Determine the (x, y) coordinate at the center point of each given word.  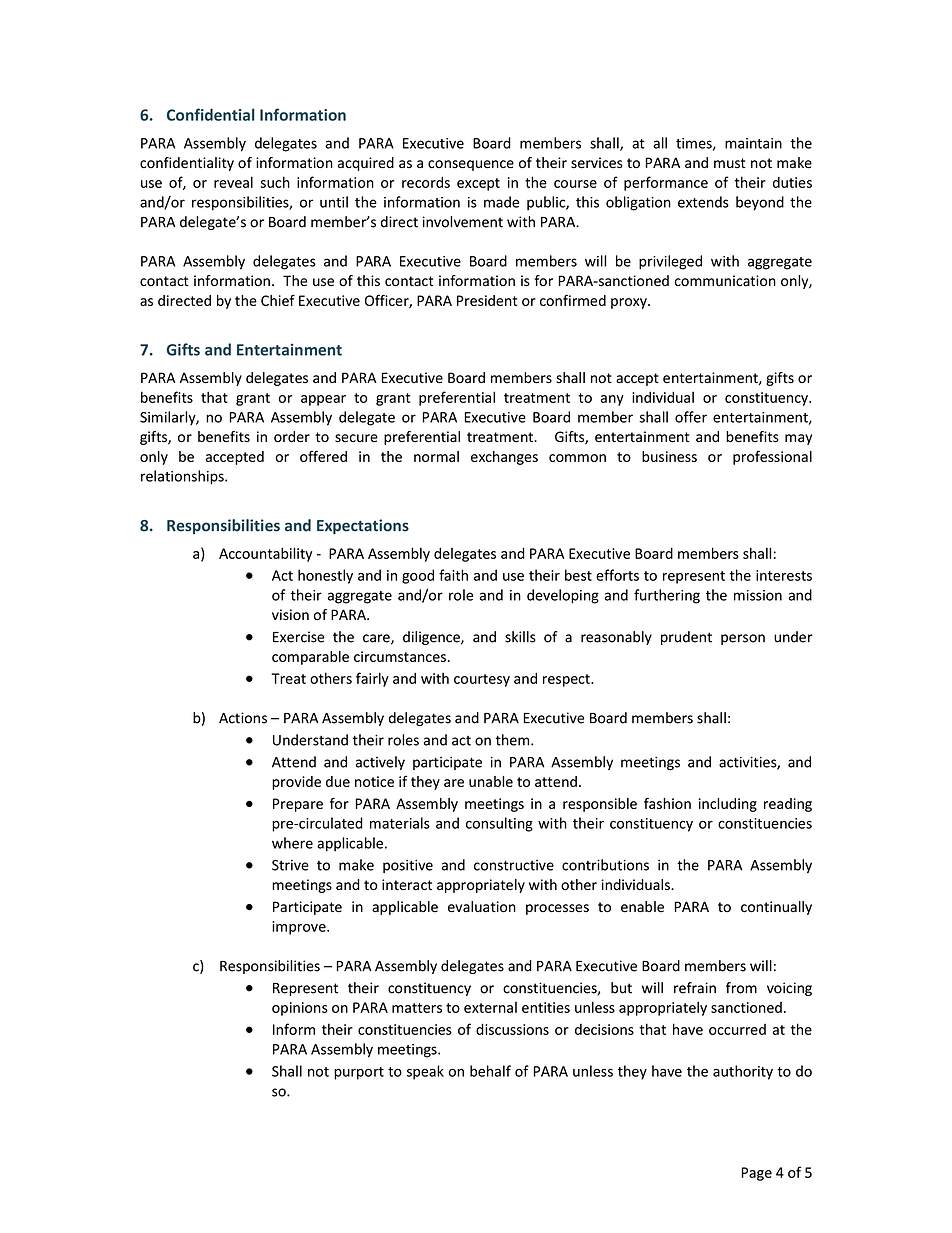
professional (772, 457)
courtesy (482, 680)
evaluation (482, 907)
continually (776, 908)
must (730, 163)
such (275, 182)
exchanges (504, 458)
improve (300, 928)
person (743, 639)
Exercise (298, 637)
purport (359, 1073)
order (292, 437)
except (478, 184)
